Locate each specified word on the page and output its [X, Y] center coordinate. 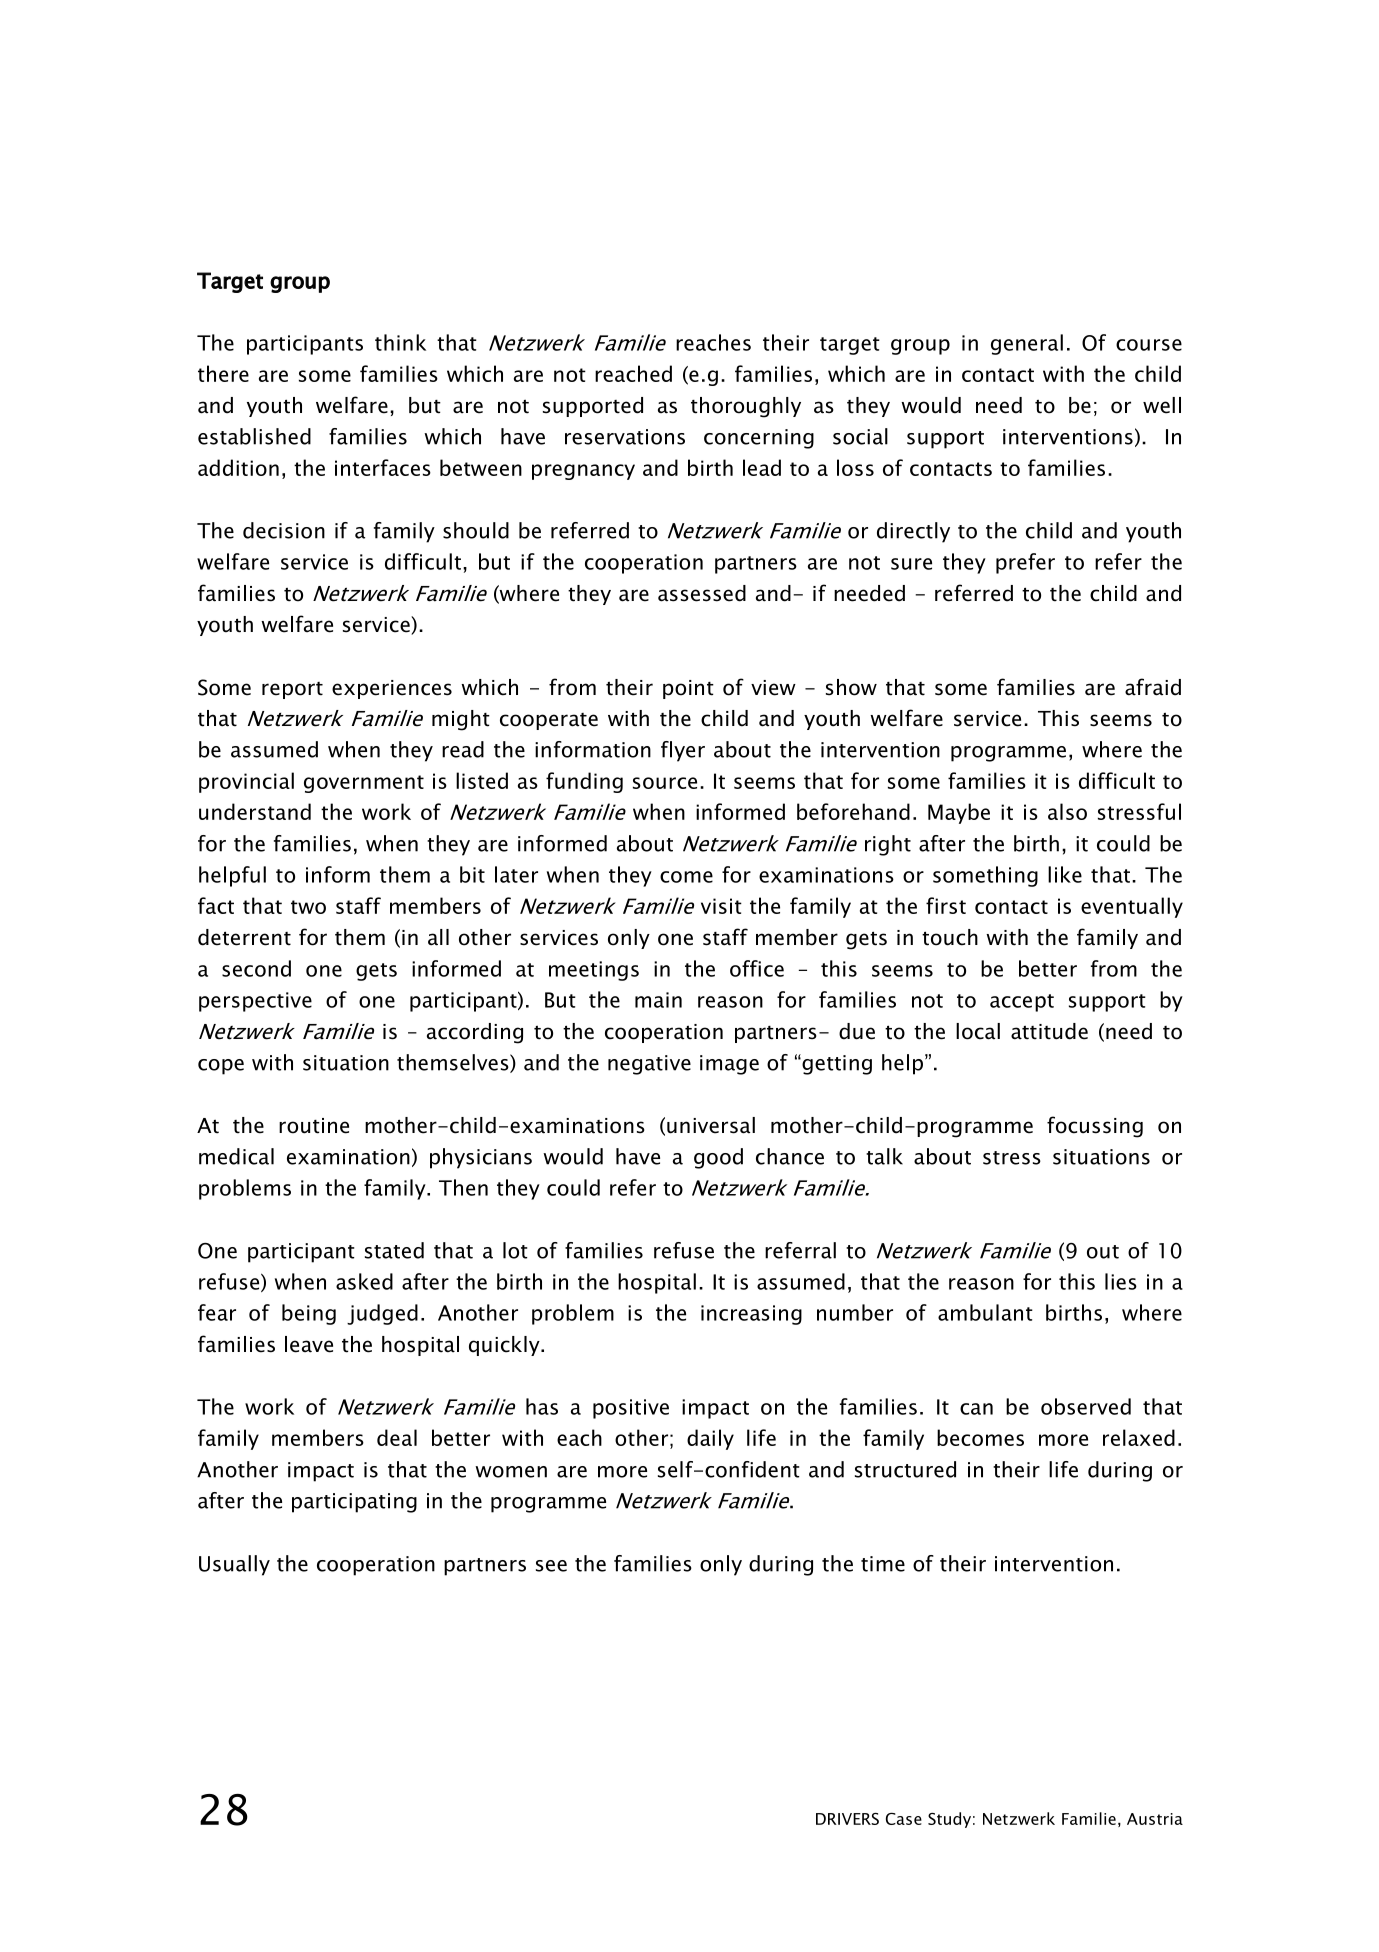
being [309, 1314]
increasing [751, 1315]
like [1065, 874]
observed [1086, 1406]
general [1027, 344]
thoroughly [746, 407]
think [400, 342]
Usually [234, 1565]
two [308, 907]
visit [721, 906]
